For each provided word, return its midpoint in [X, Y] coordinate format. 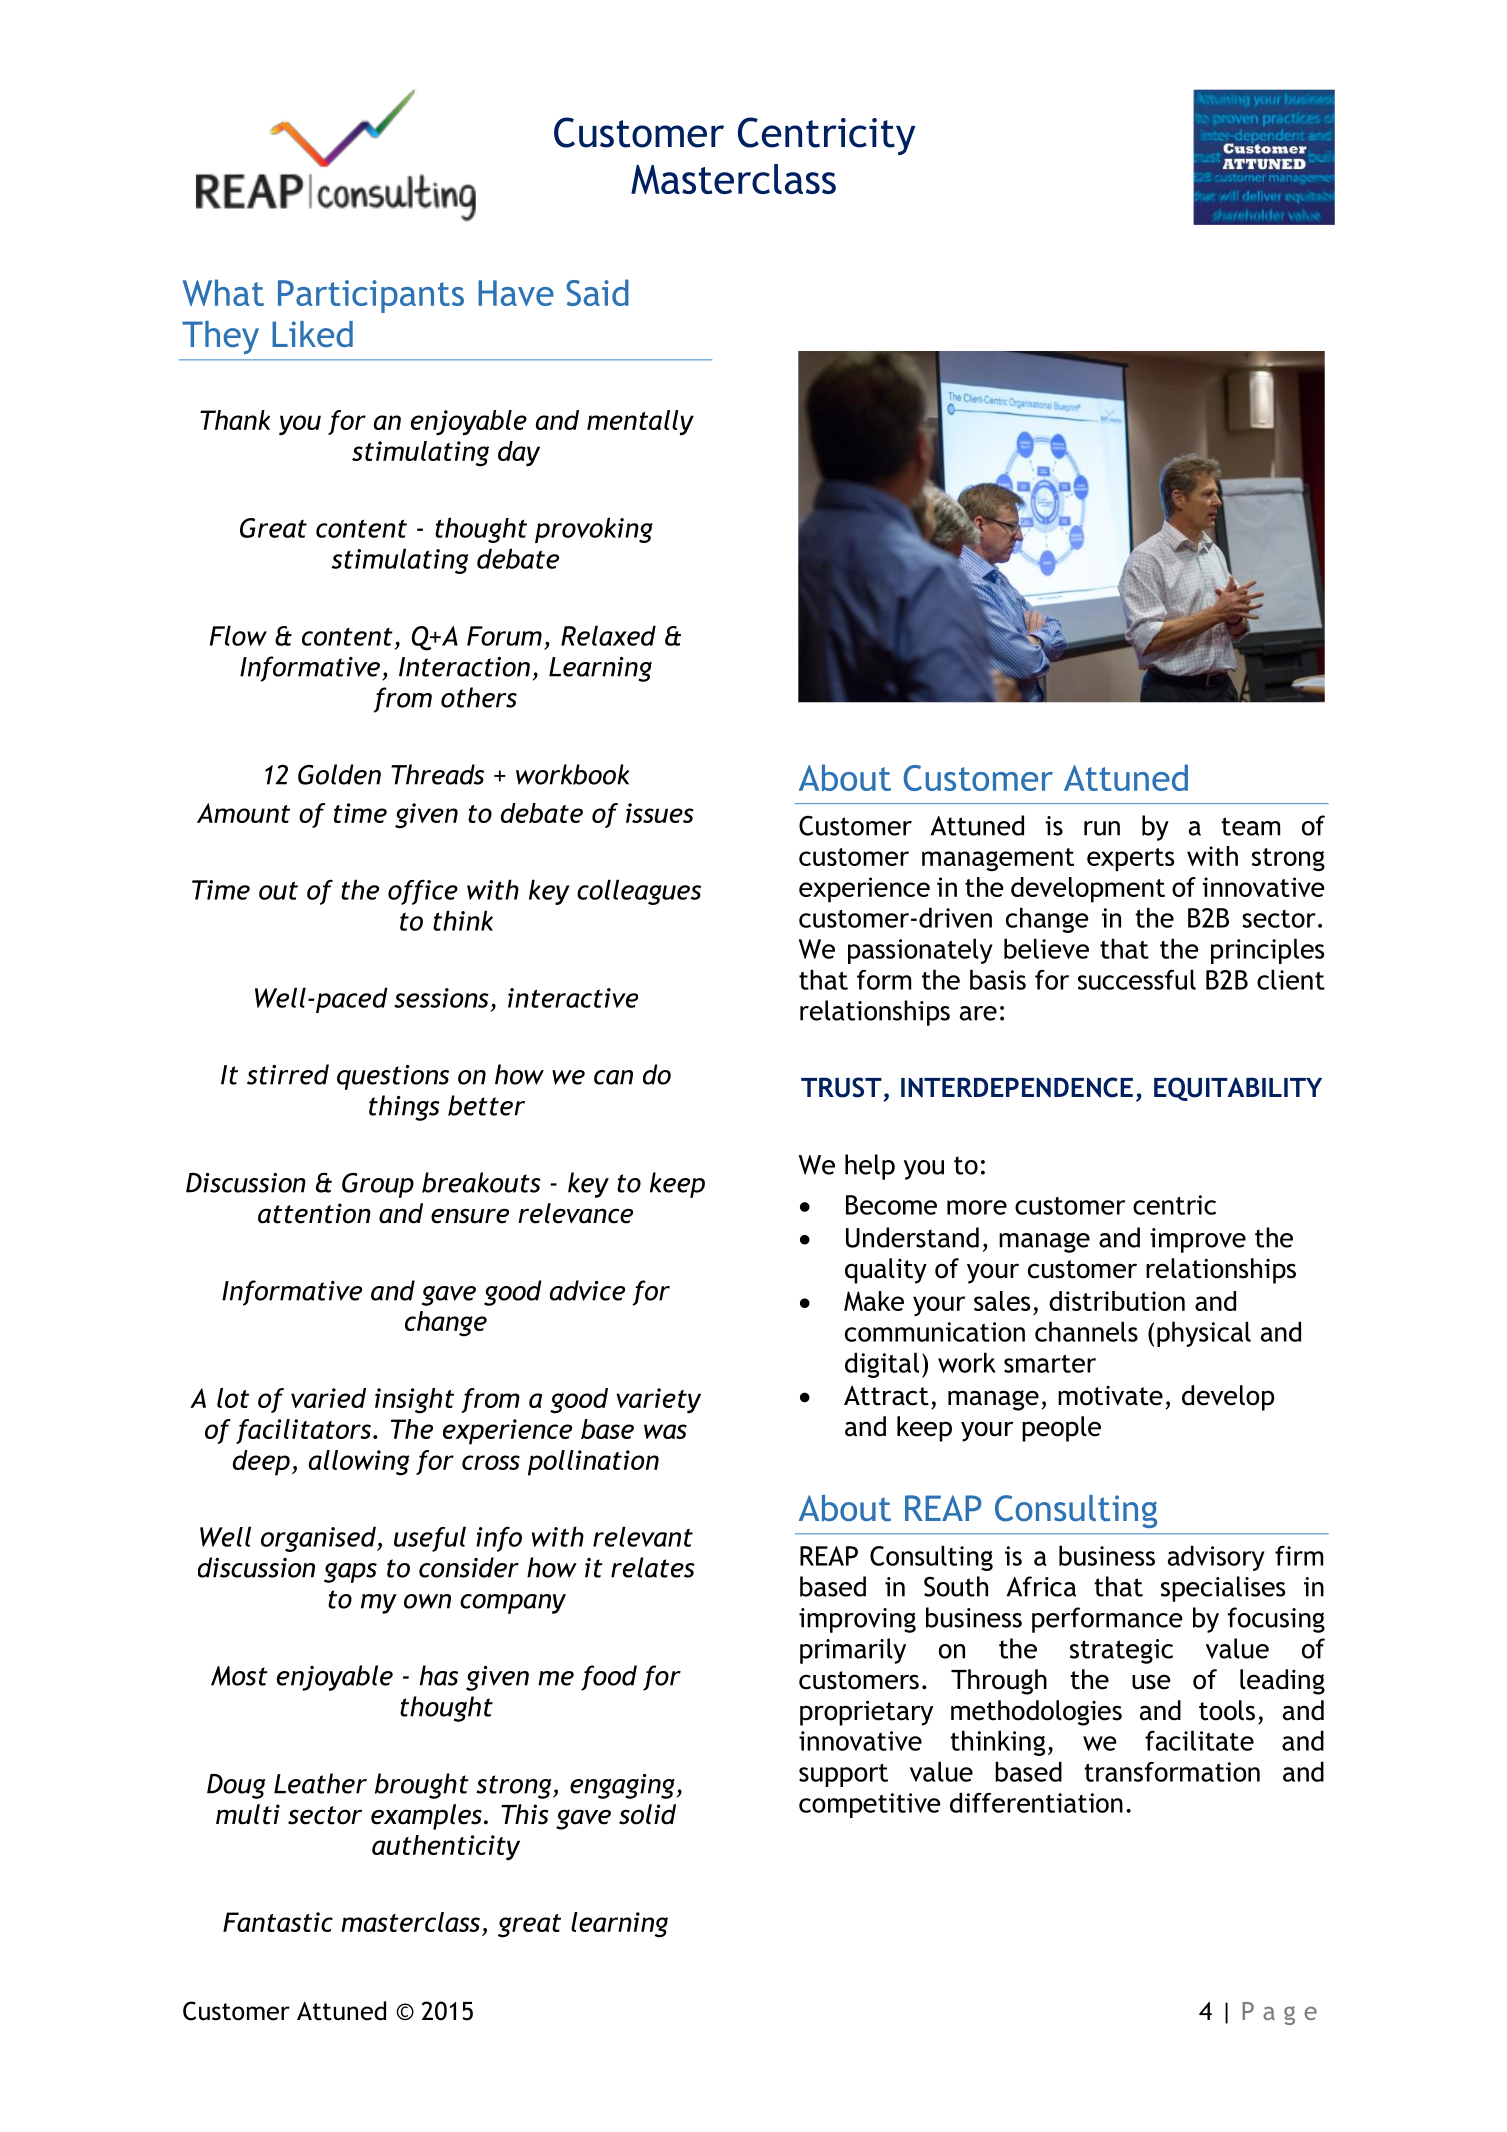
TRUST [841, 1087]
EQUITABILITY [1238, 1089]
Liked [312, 334]
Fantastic [278, 1922]
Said [598, 292]
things [404, 1108]
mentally [640, 423]
